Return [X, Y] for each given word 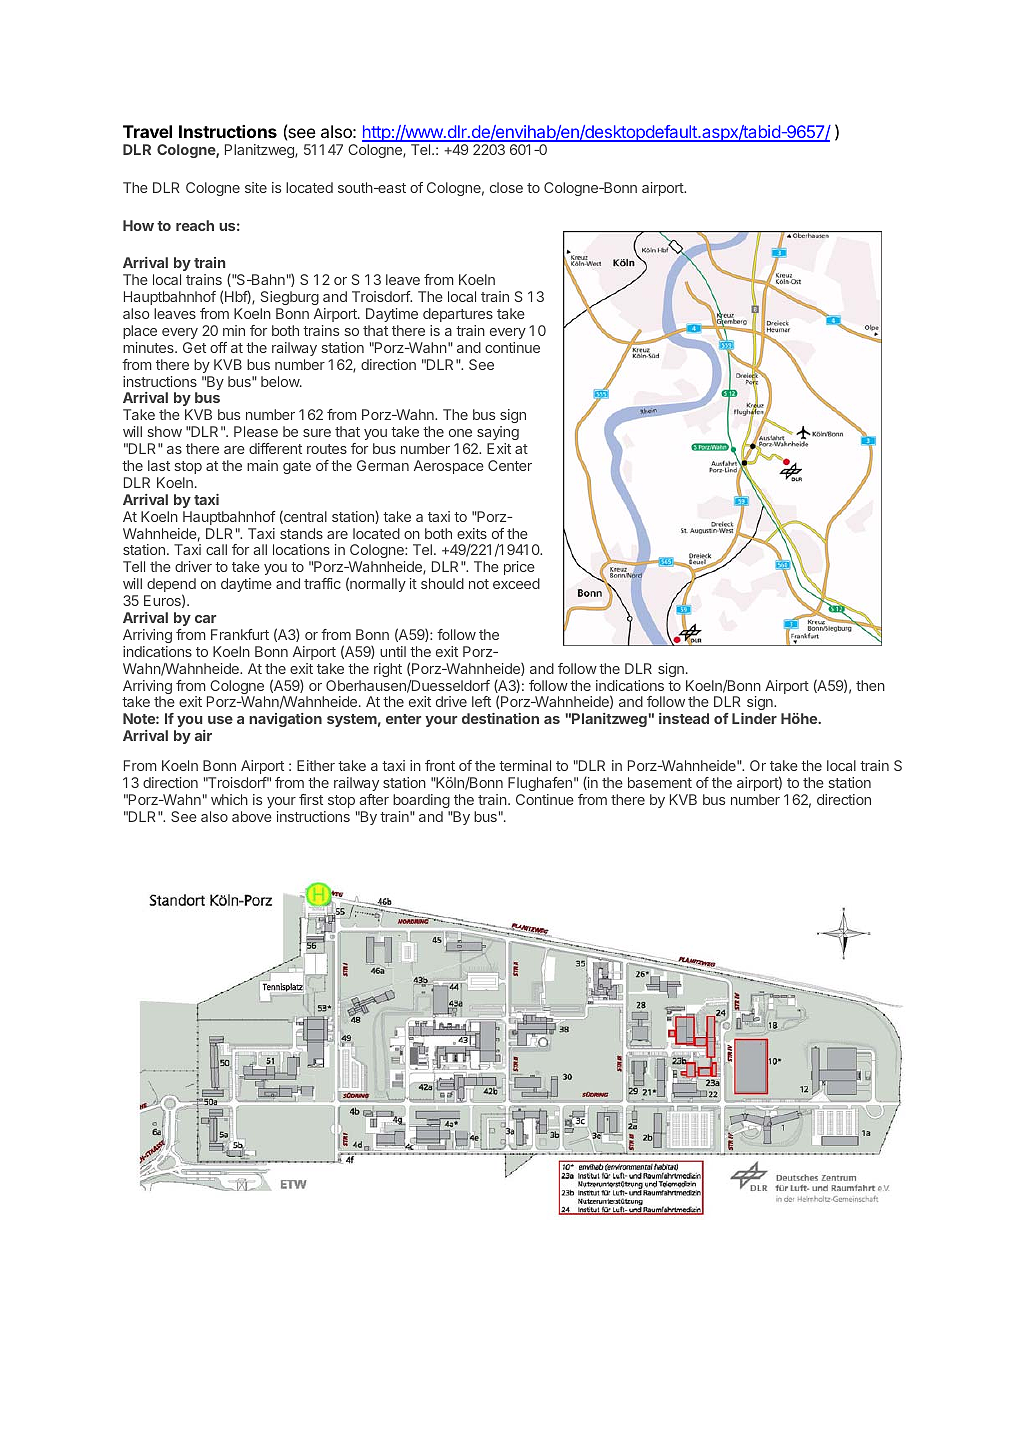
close [506, 187]
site [256, 187]
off [218, 347]
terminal [525, 765]
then [870, 685]
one [460, 433]
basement [660, 782]
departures [458, 315]
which [229, 799]
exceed [516, 583]
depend [171, 586]
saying [498, 433]
